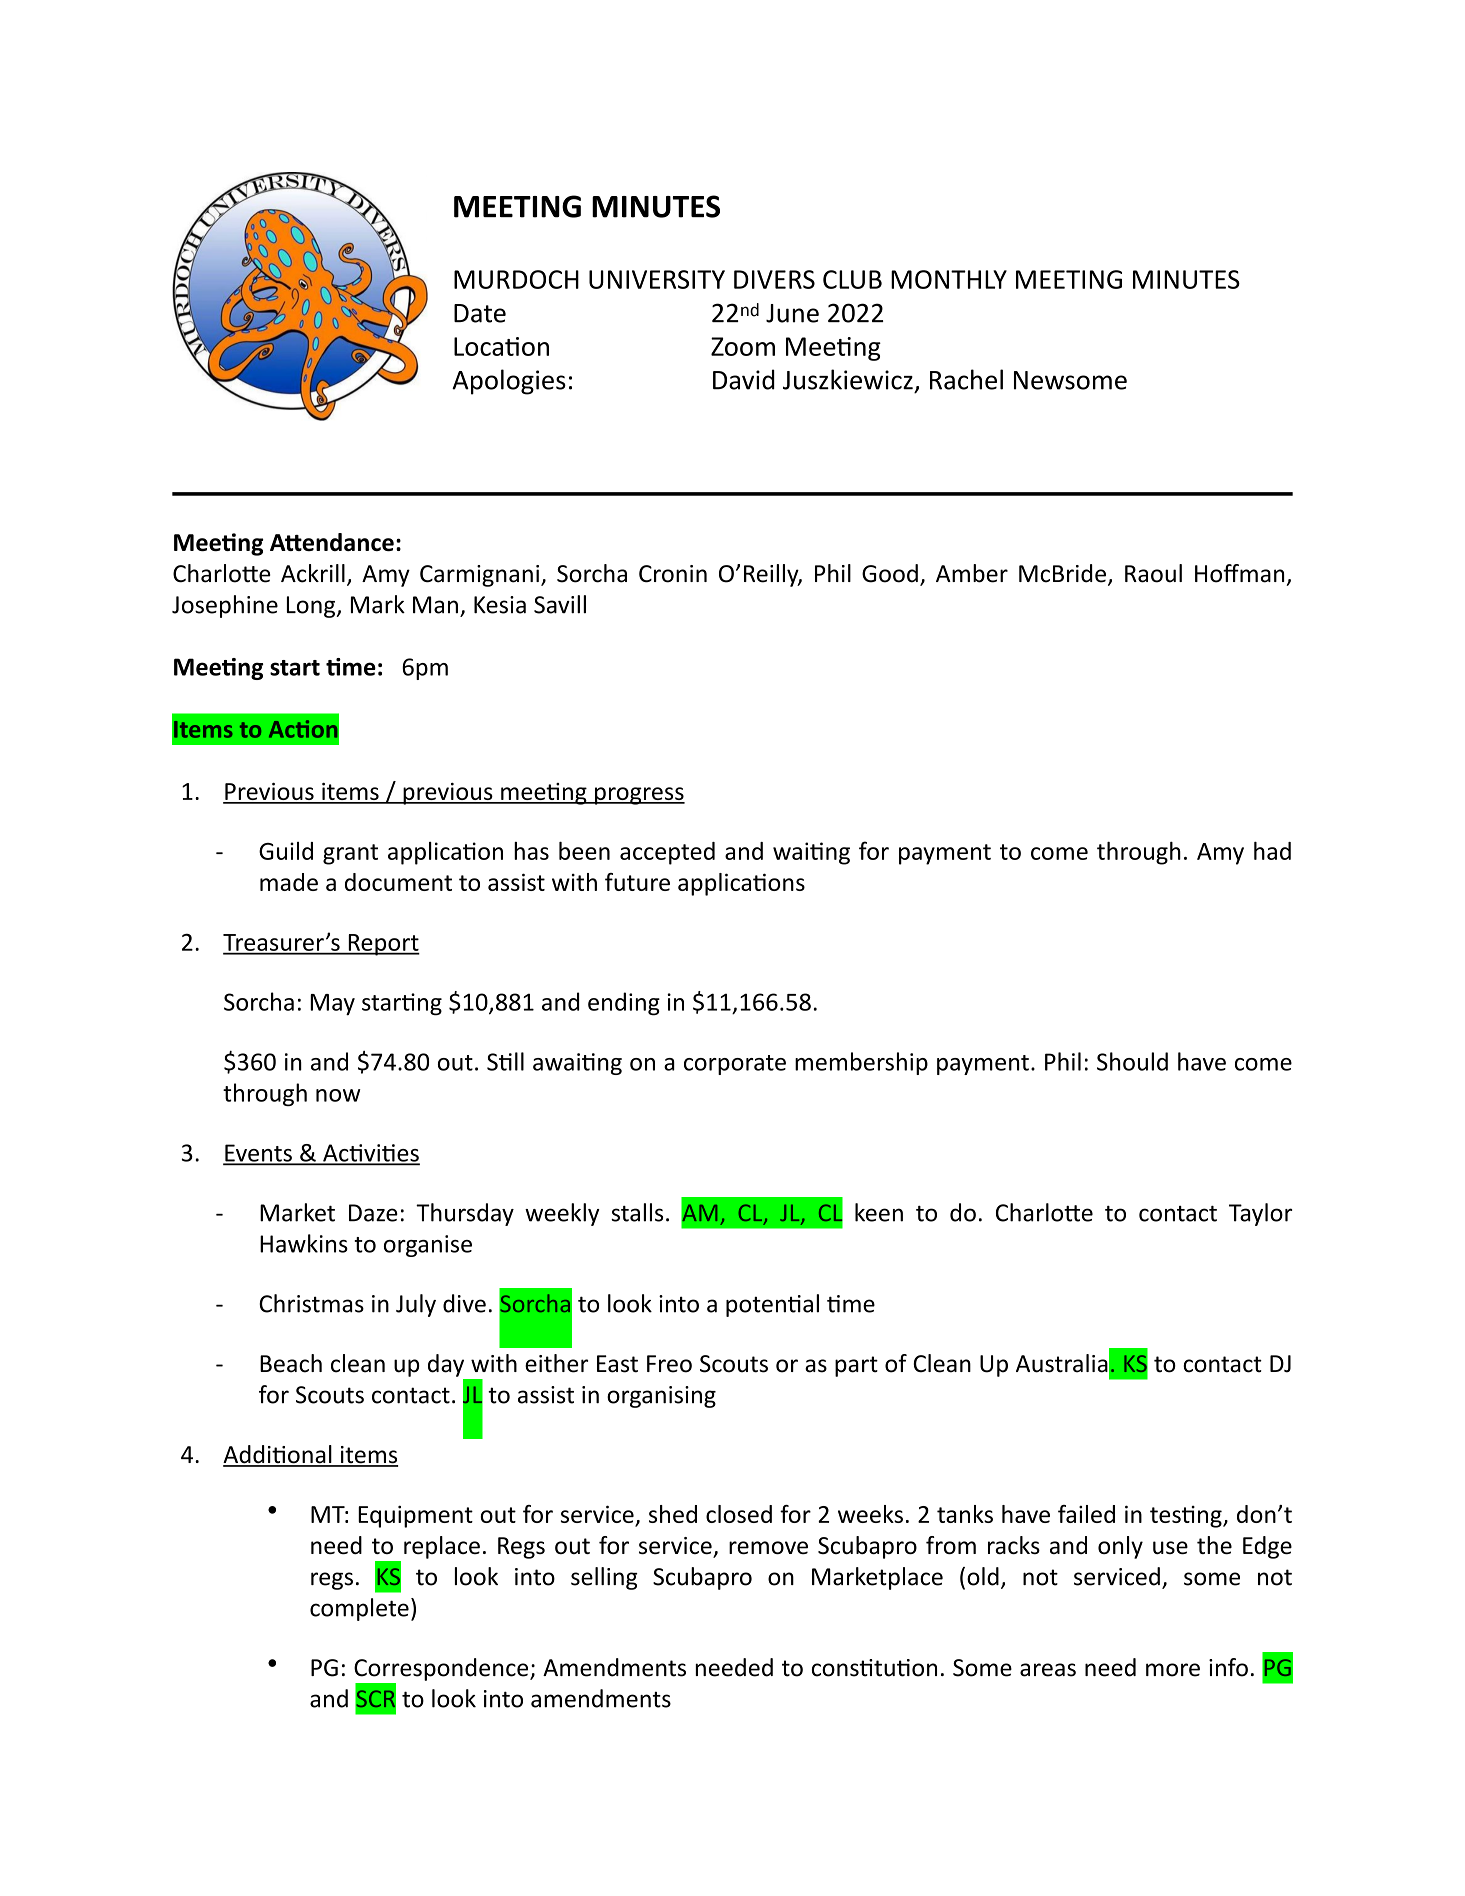 The image size is (1465, 1896). I want to click on Should, so click(1132, 1061).
